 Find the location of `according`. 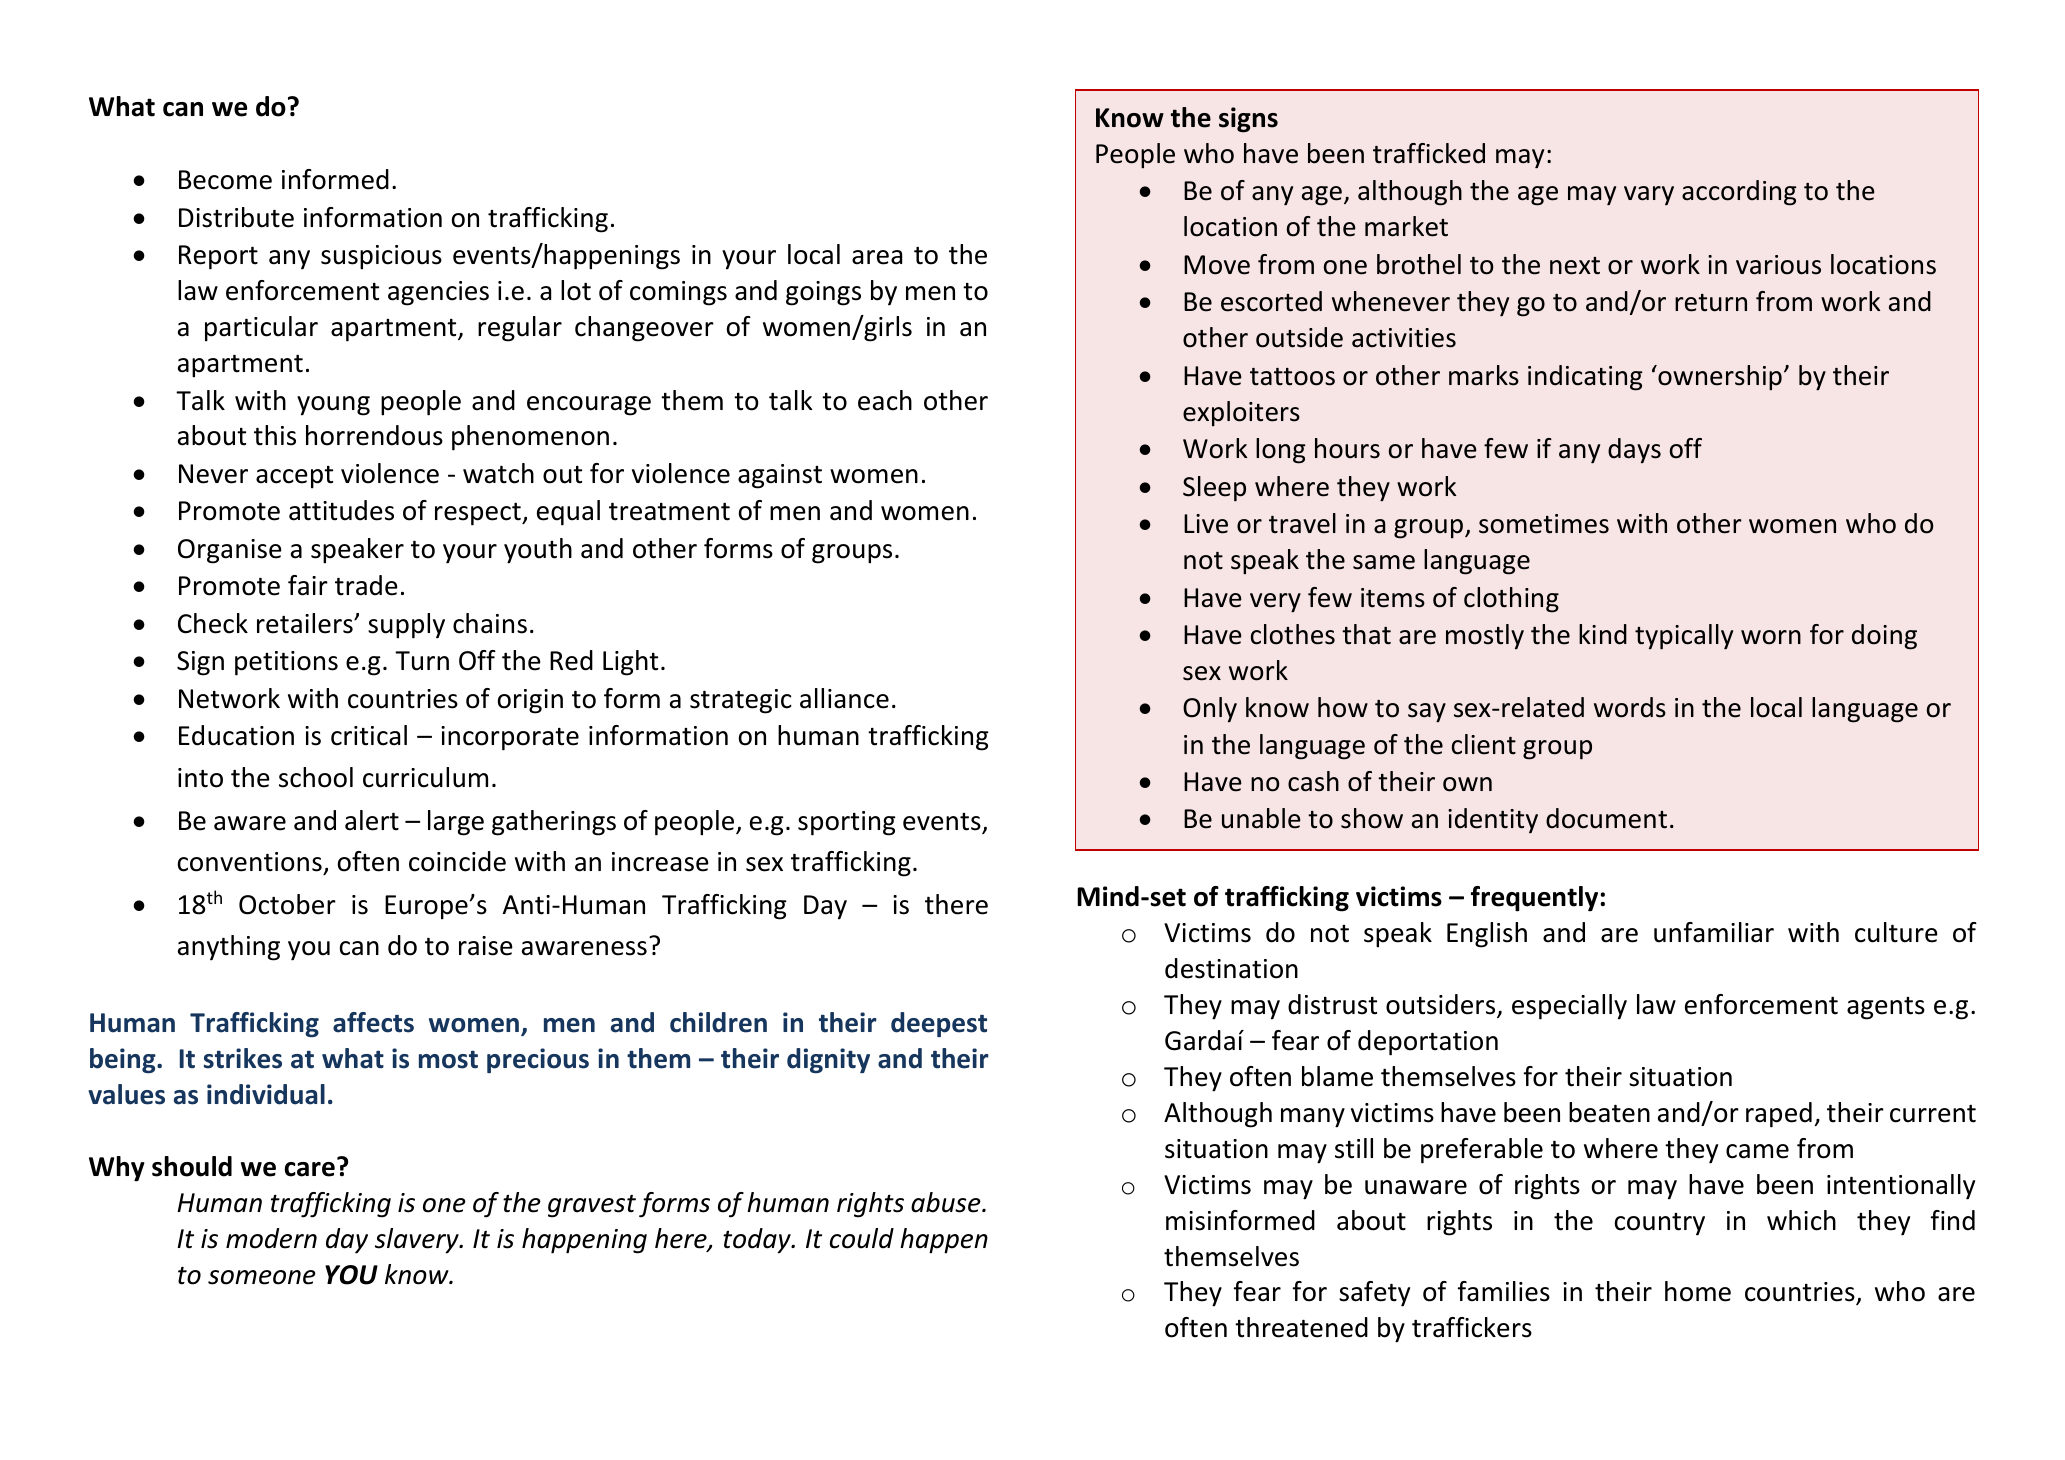

according is located at coordinates (1739, 193).
